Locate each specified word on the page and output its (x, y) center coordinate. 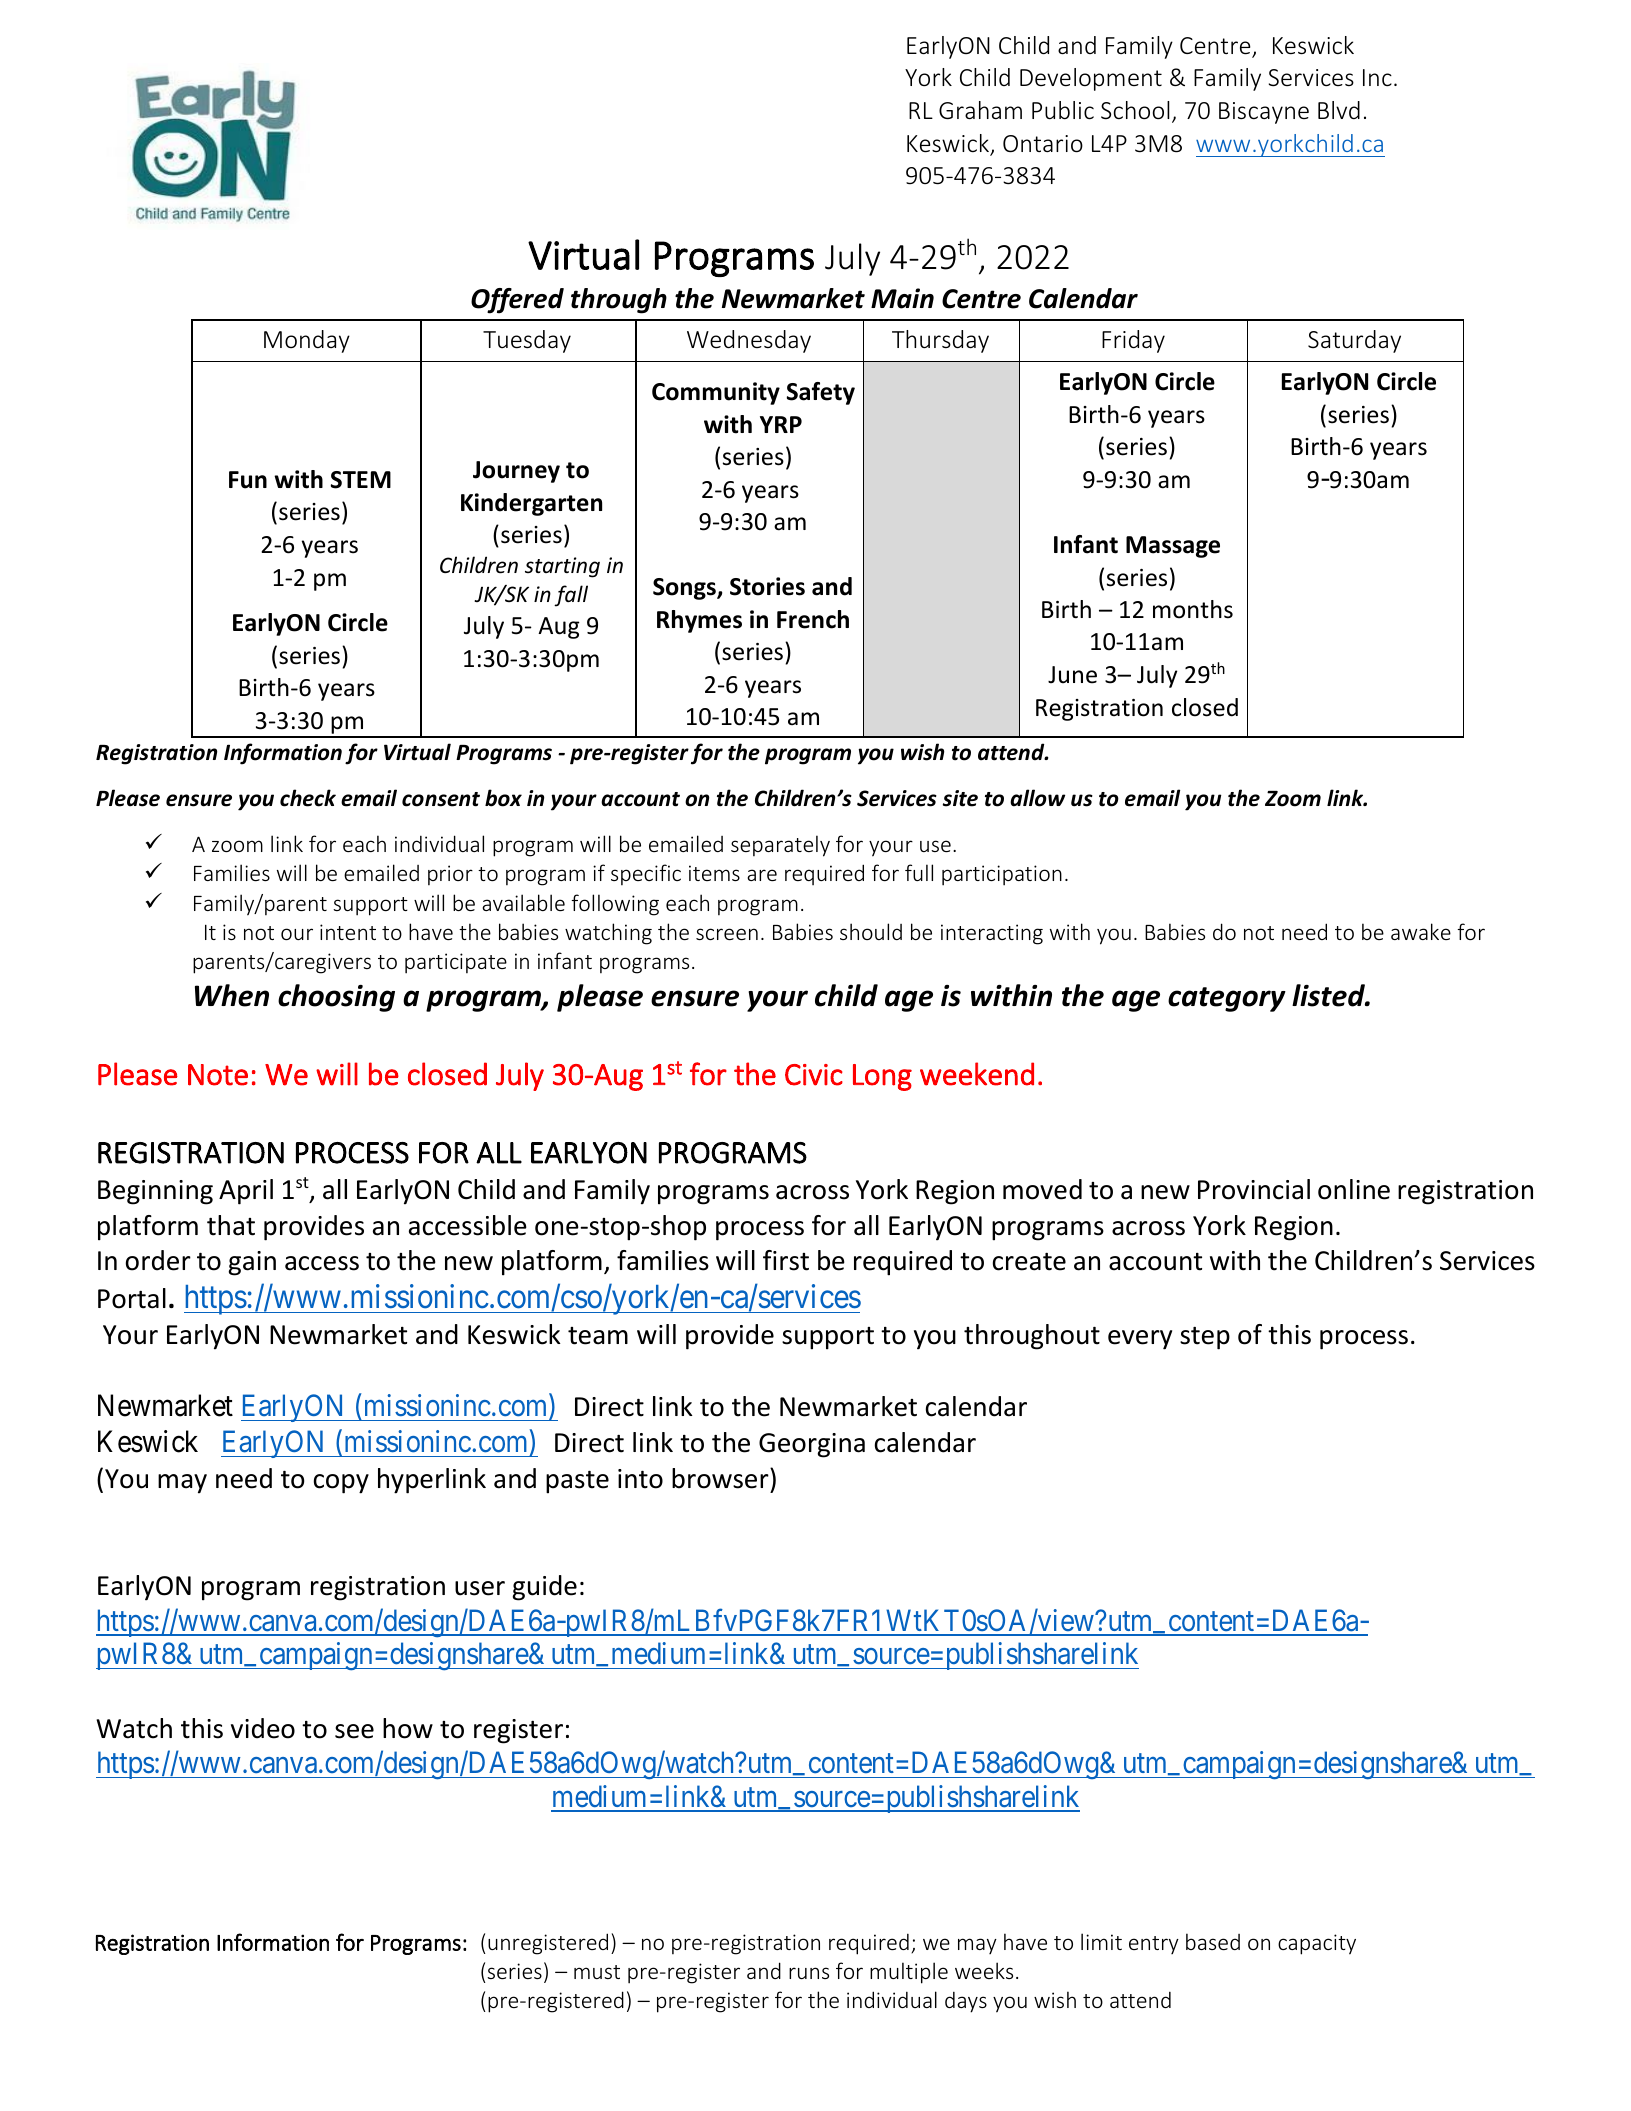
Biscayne (1264, 113)
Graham (980, 110)
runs (809, 1973)
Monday (307, 341)
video (263, 1728)
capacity (1317, 1944)
